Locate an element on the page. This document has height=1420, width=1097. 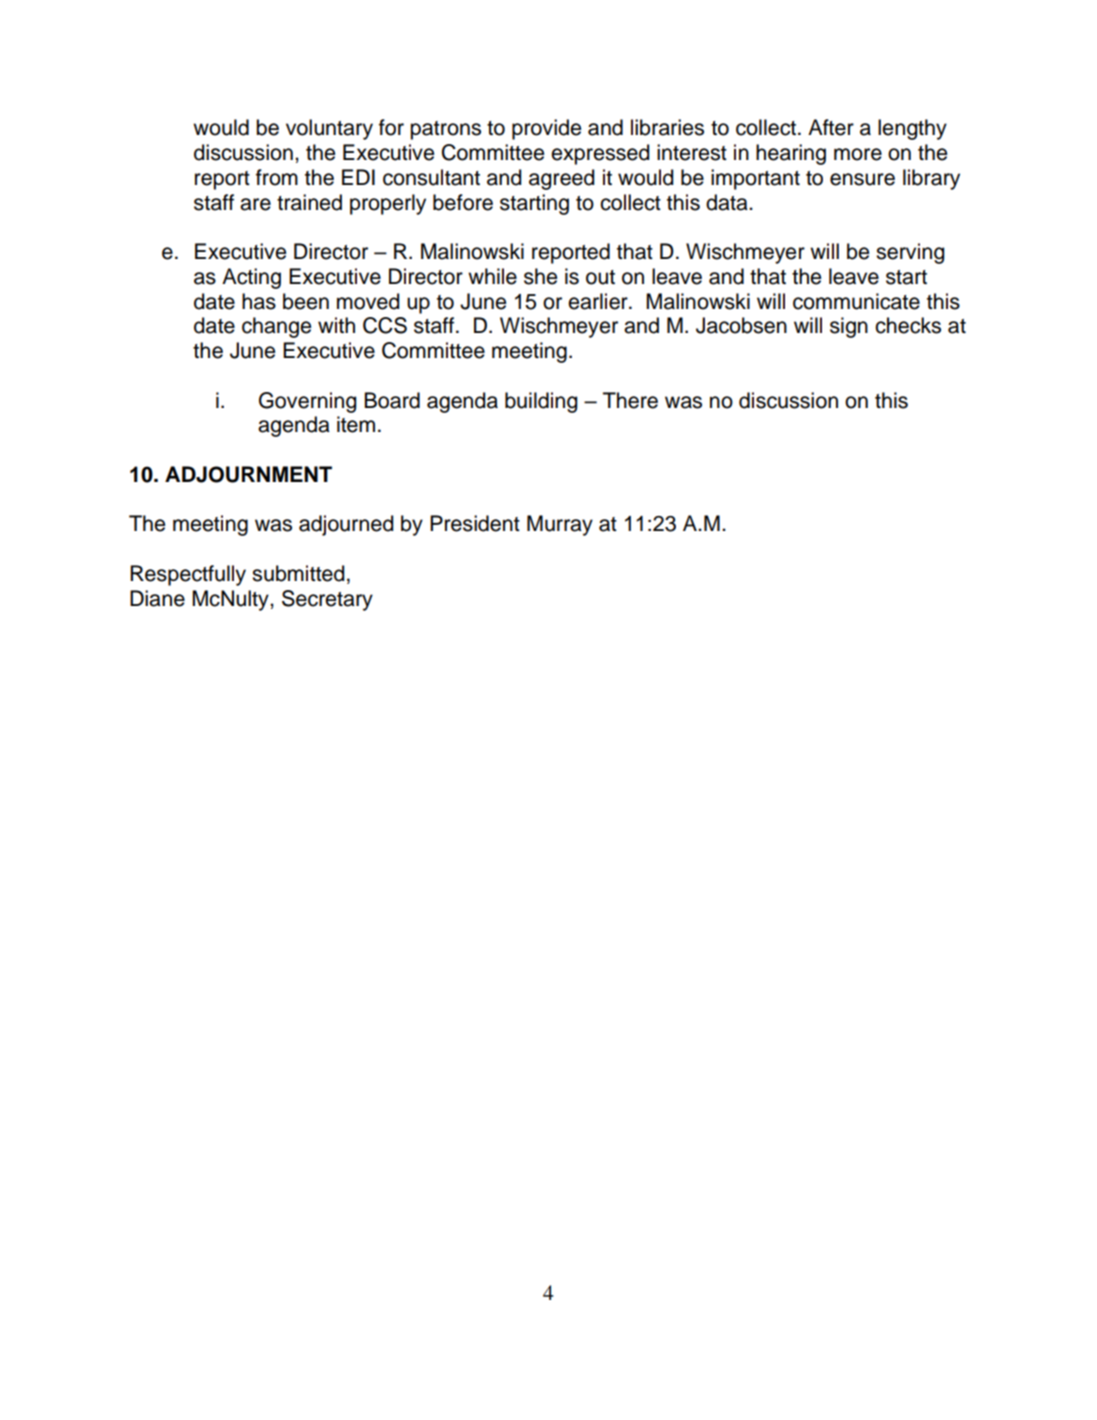
voluntary is located at coordinates (329, 129).
